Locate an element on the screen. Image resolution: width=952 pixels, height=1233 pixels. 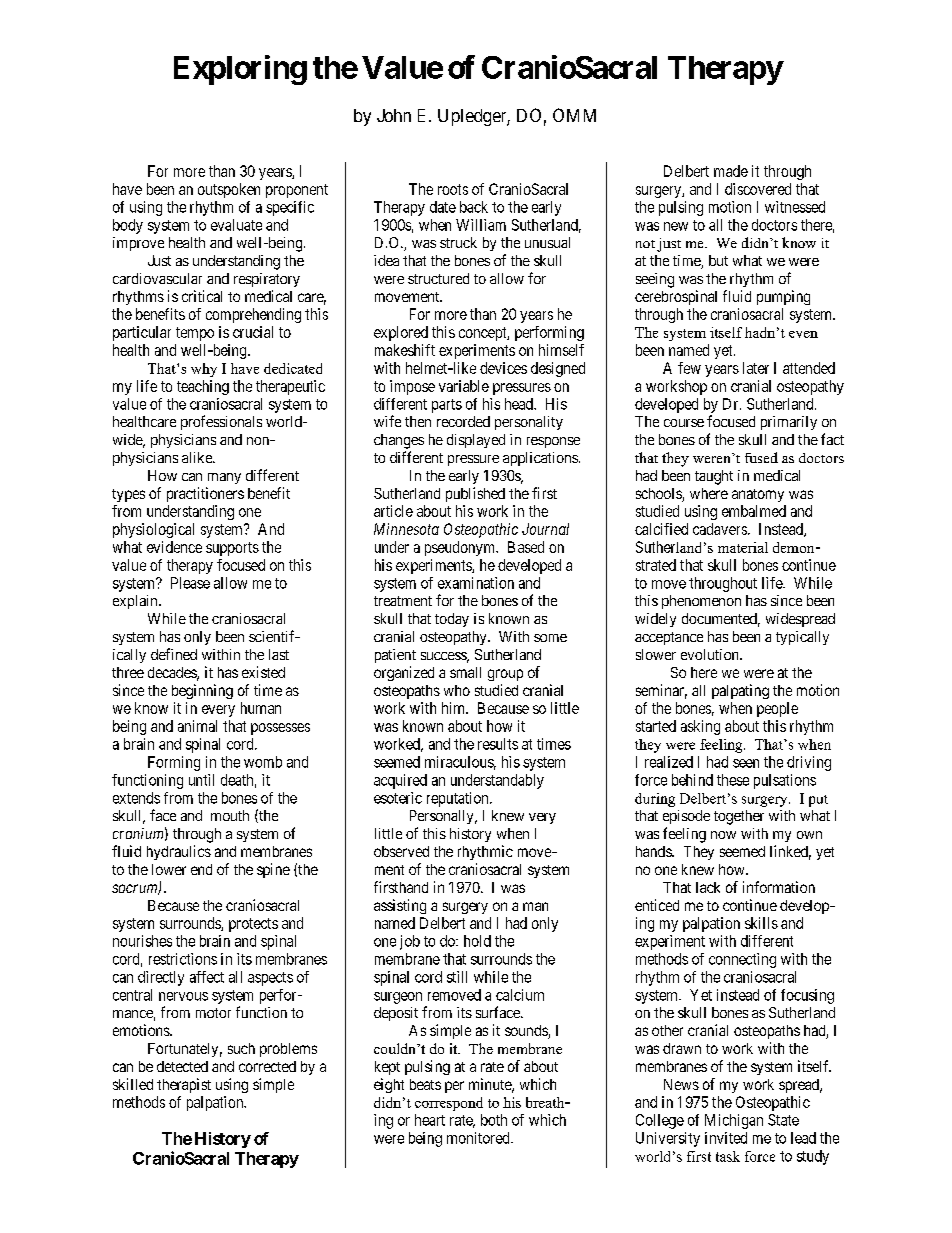
teaching is located at coordinates (203, 387).
